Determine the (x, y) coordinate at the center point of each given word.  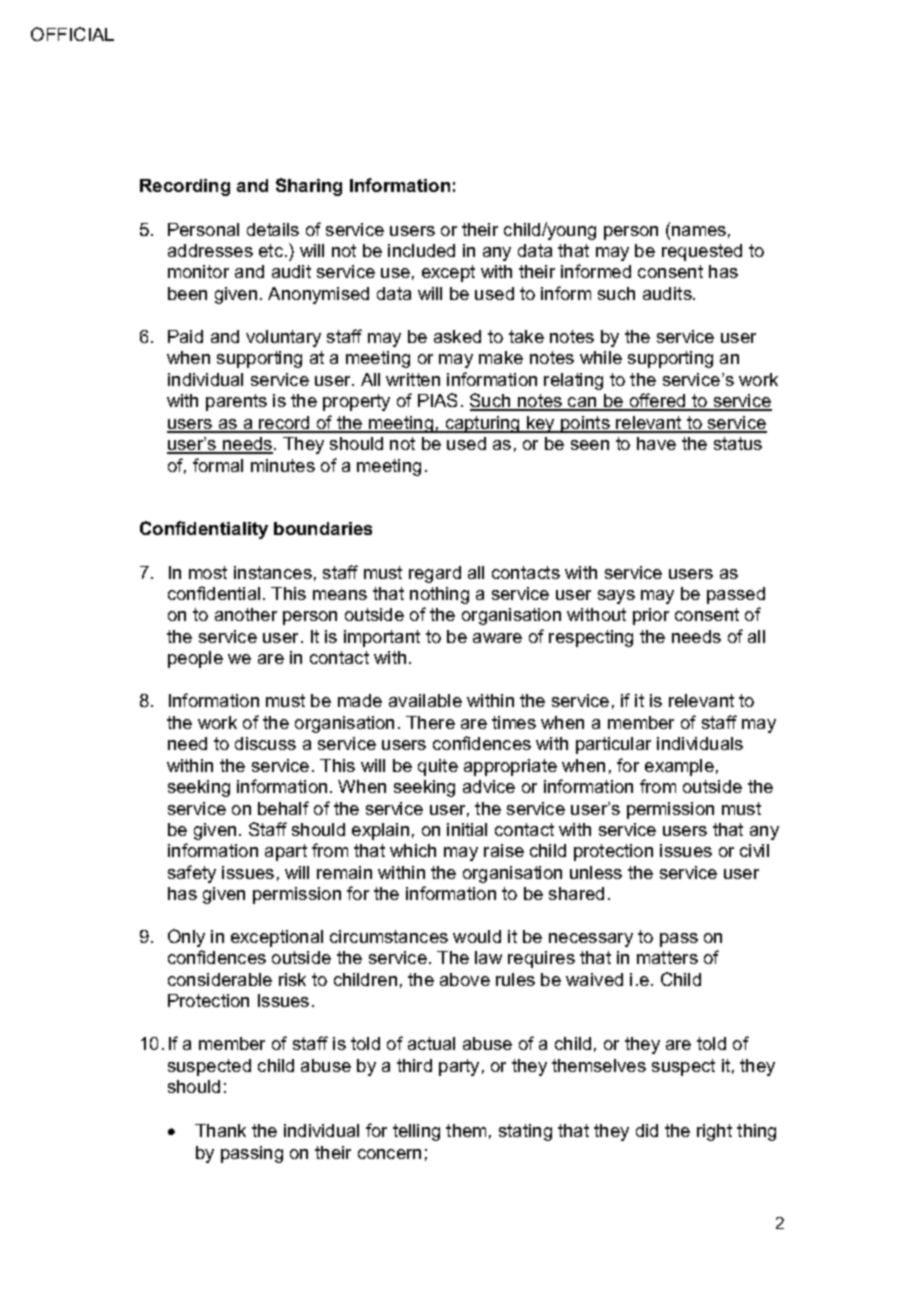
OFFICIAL (72, 34)
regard (435, 574)
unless (596, 872)
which (413, 850)
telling (416, 1132)
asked (457, 336)
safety (192, 874)
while (601, 357)
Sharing (309, 187)
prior (651, 616)
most (208, 572)
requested (702, 252)
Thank (220, 1130)
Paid (185, 336)
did (647, 1130)
